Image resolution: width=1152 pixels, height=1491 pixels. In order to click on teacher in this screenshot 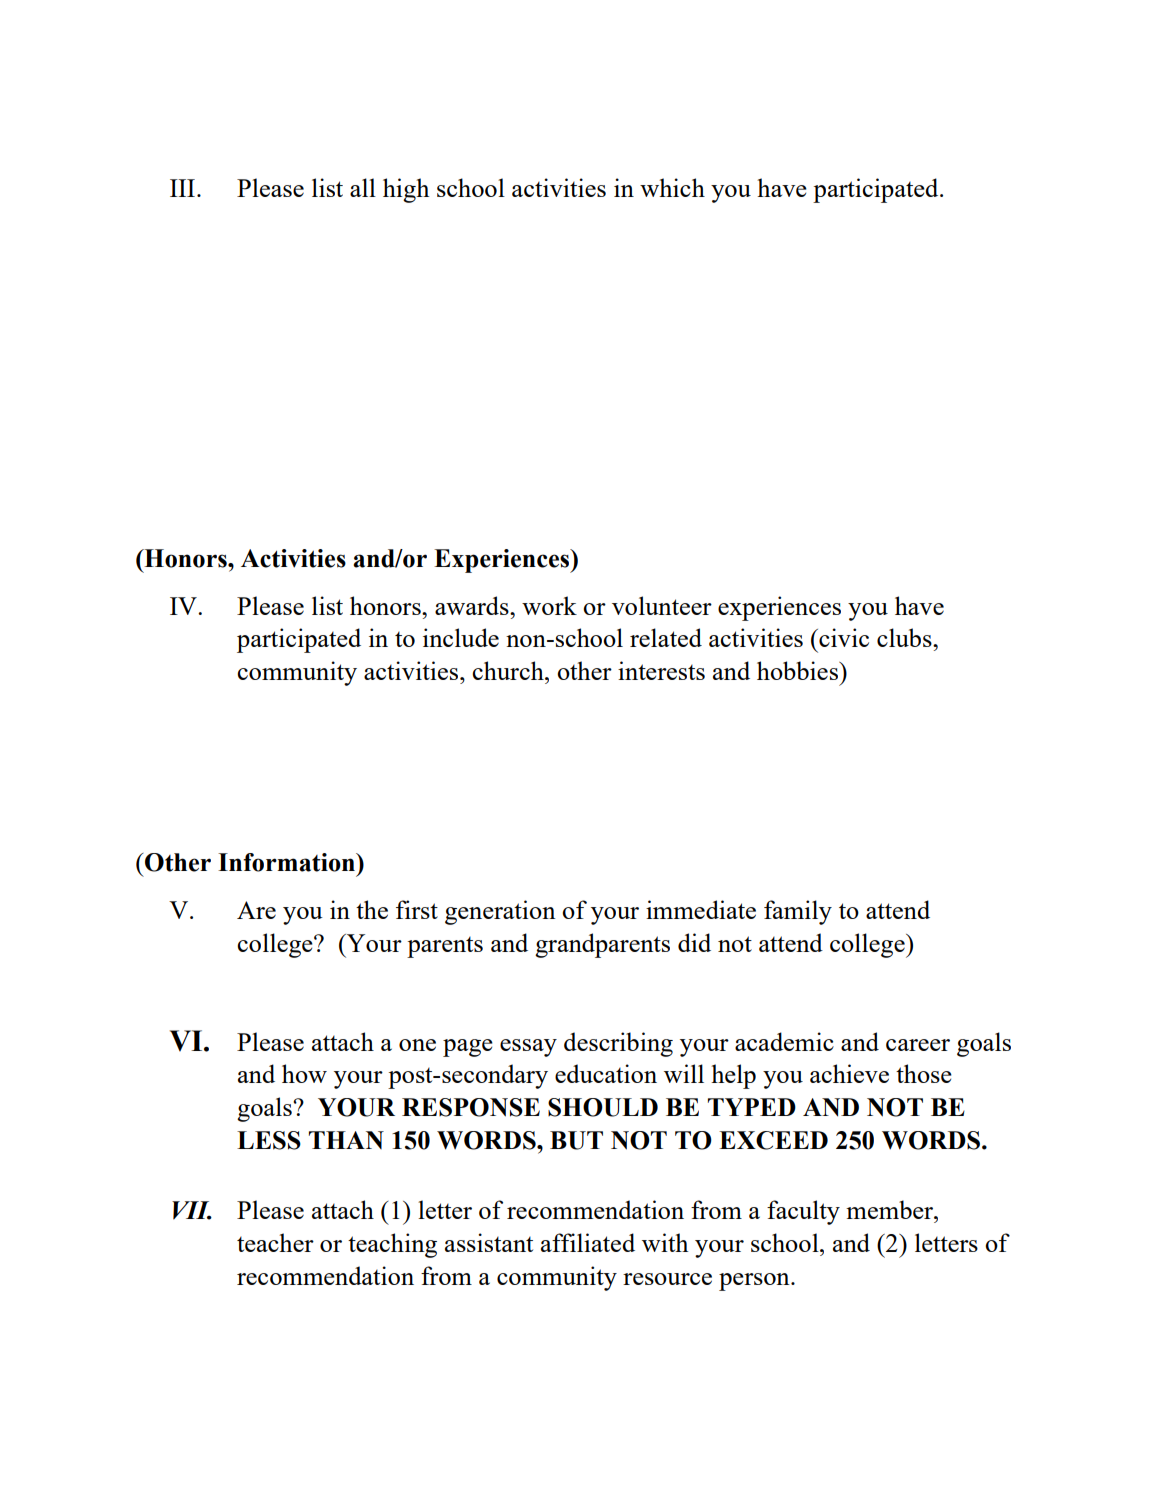, I will do `click(275, 1242)`.
